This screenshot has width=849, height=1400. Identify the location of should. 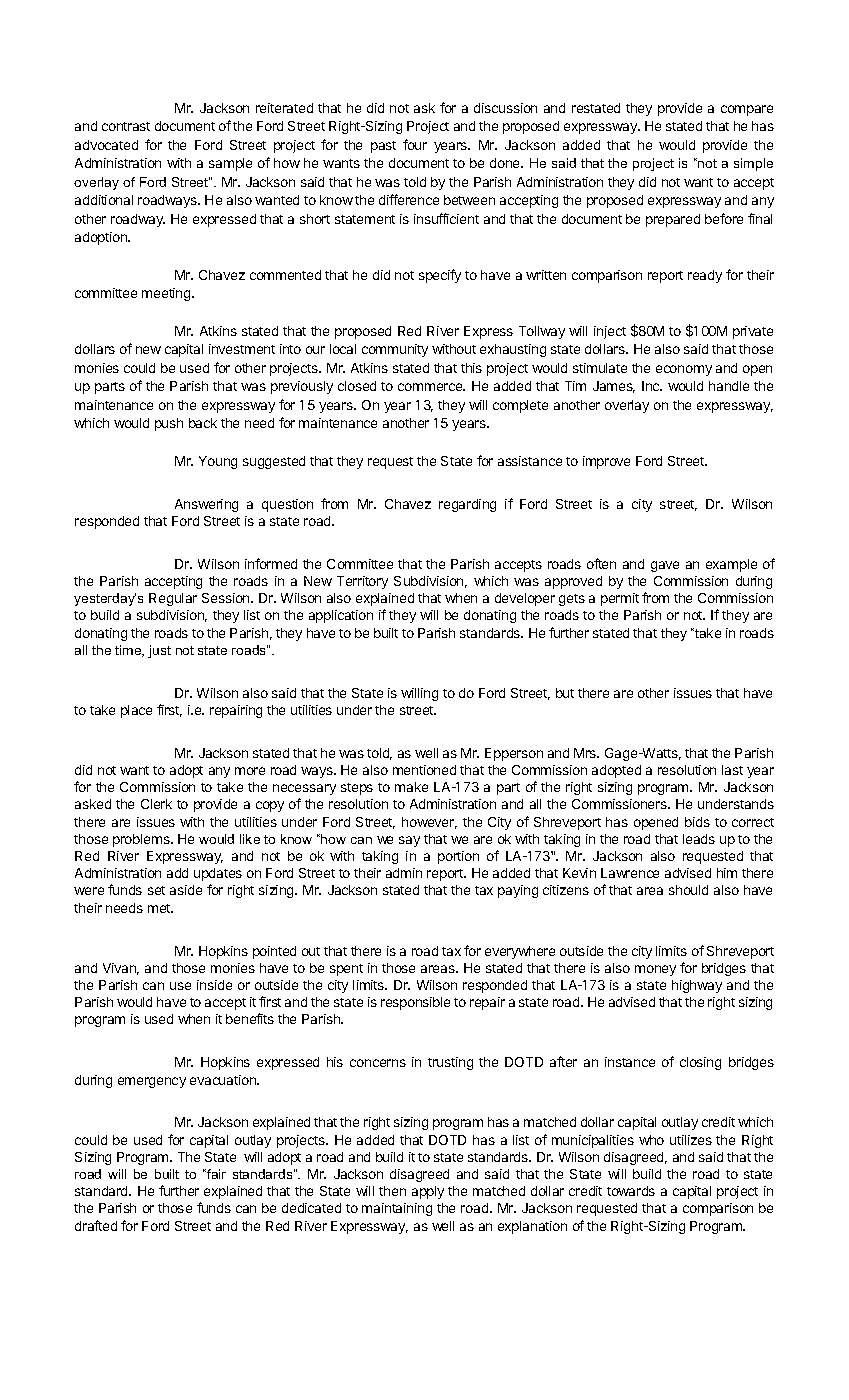
(688, 890).
